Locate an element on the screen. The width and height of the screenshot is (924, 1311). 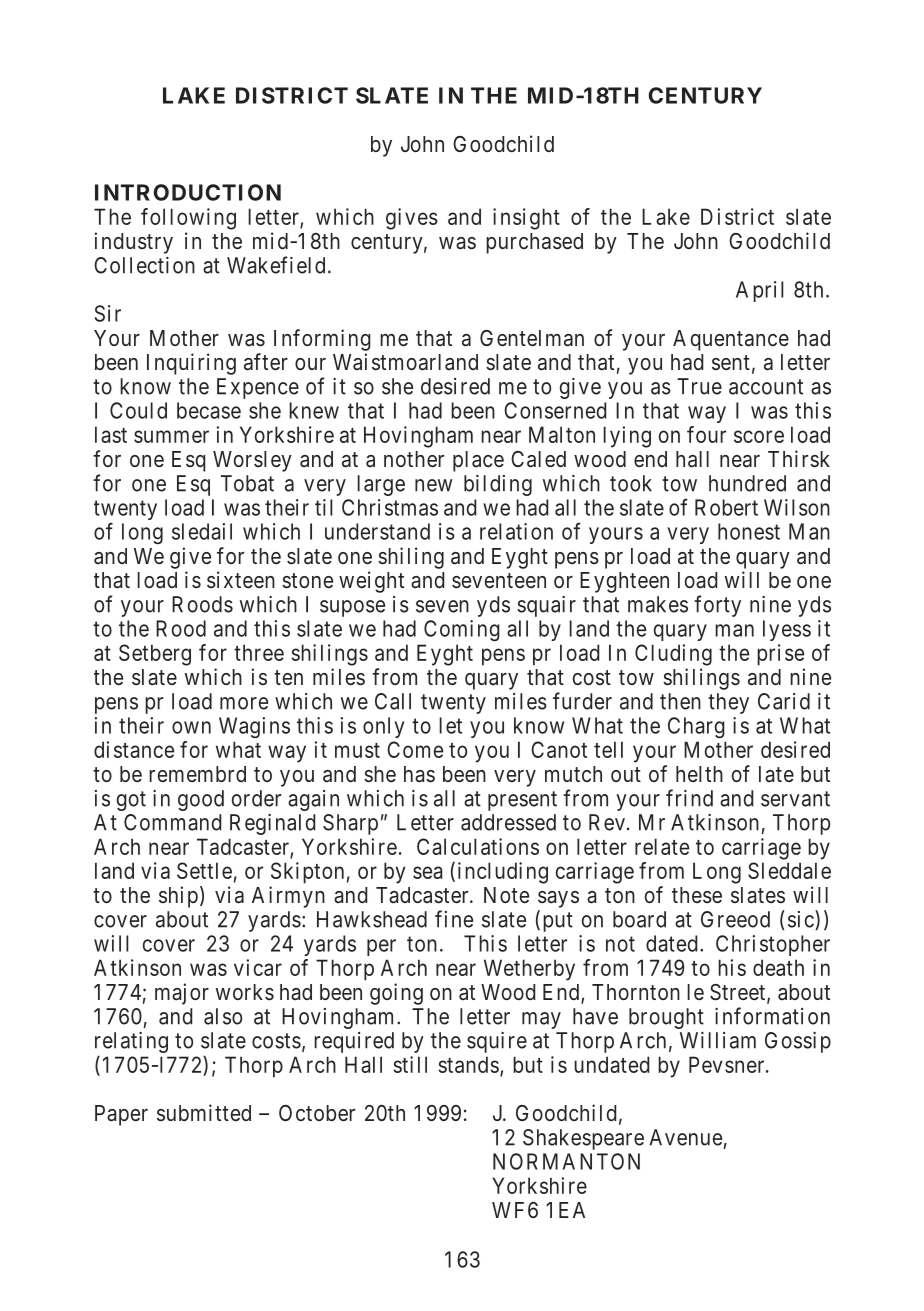
sea is located at coordinates (427, 872).
